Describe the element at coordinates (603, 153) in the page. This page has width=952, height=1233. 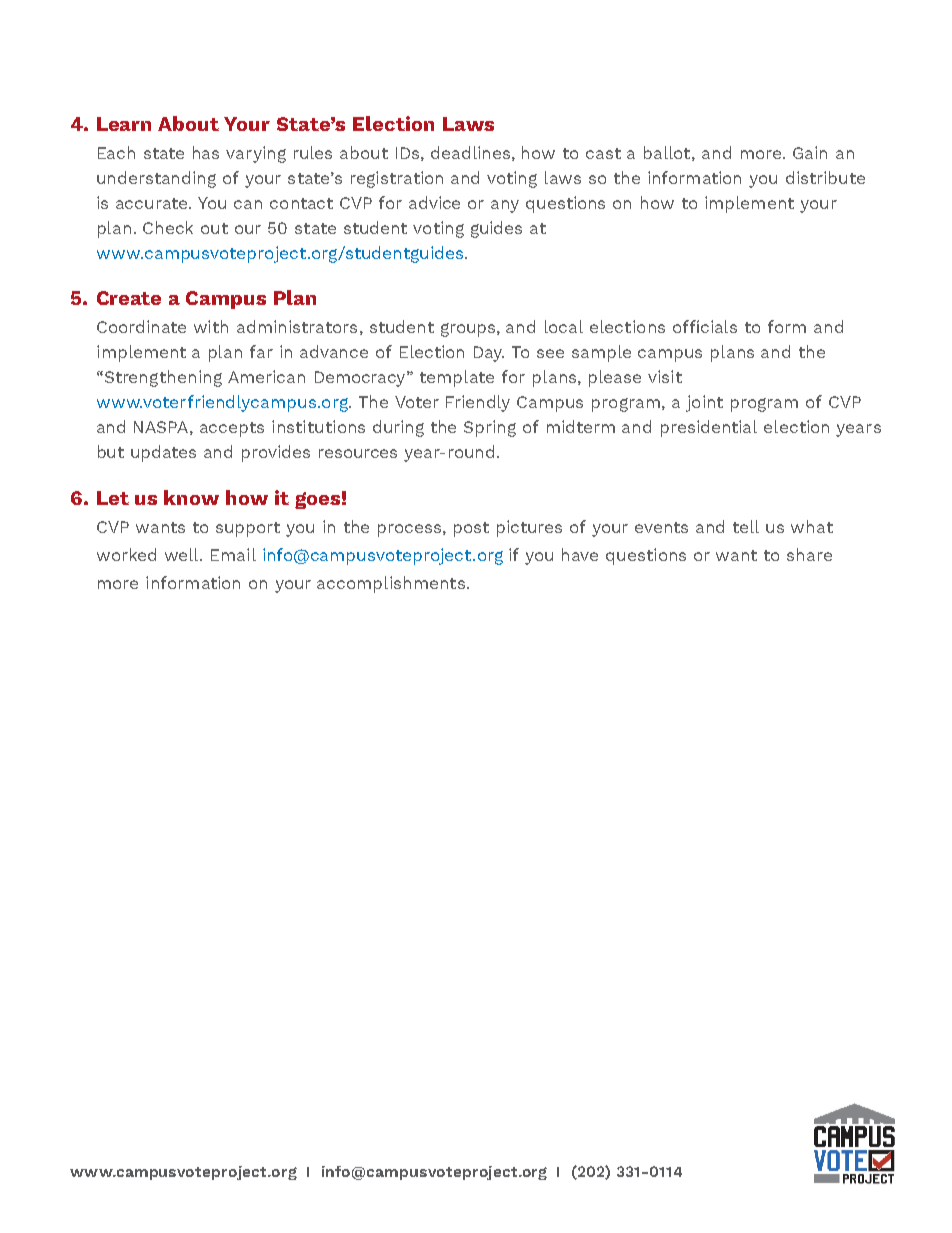
I see `cast` at that location.
